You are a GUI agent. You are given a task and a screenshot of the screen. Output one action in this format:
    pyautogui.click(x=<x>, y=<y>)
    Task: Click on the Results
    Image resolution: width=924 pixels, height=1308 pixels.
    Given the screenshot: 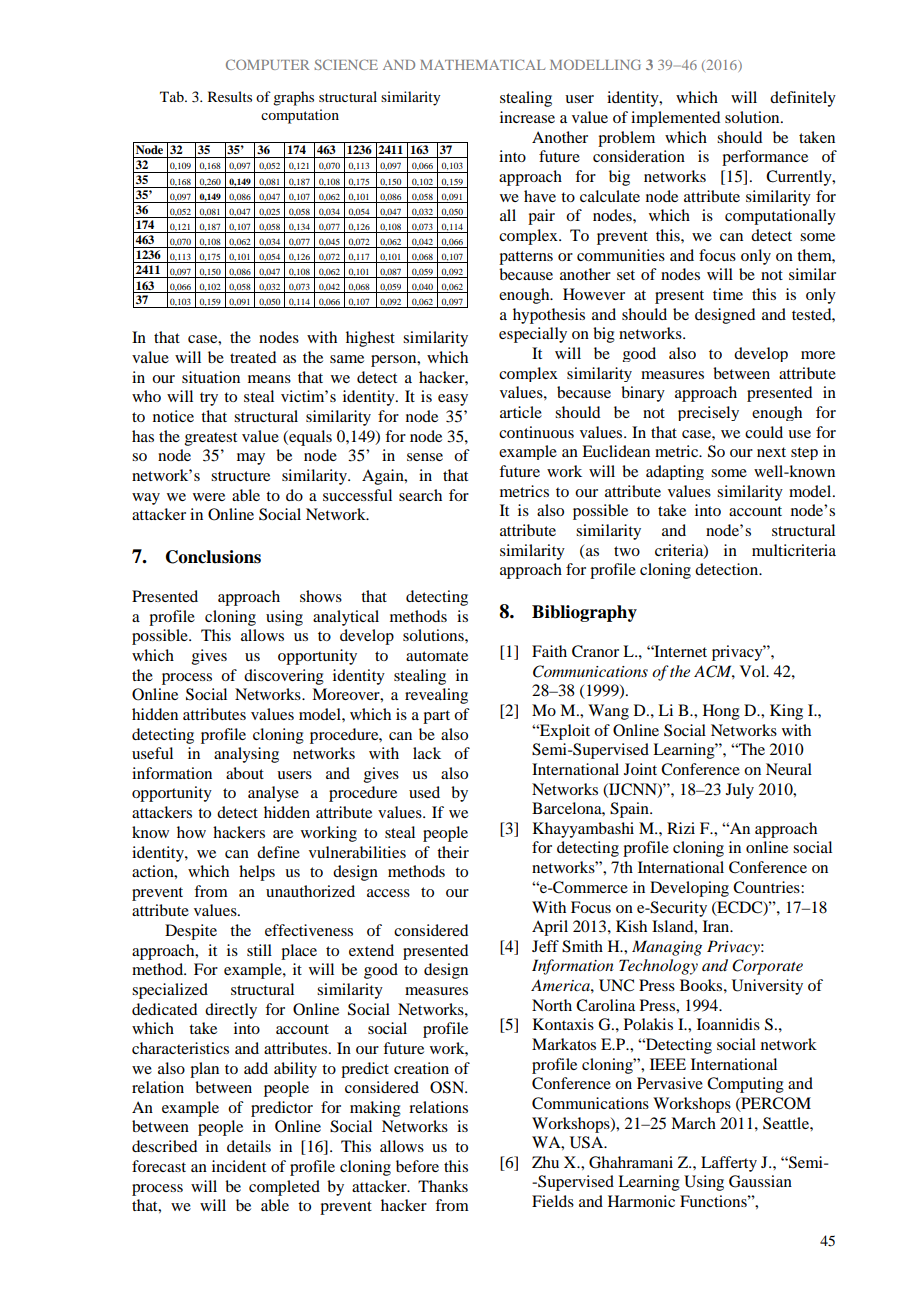 What is the action you would take?
    pyautogui.click(x=230, y=96)
